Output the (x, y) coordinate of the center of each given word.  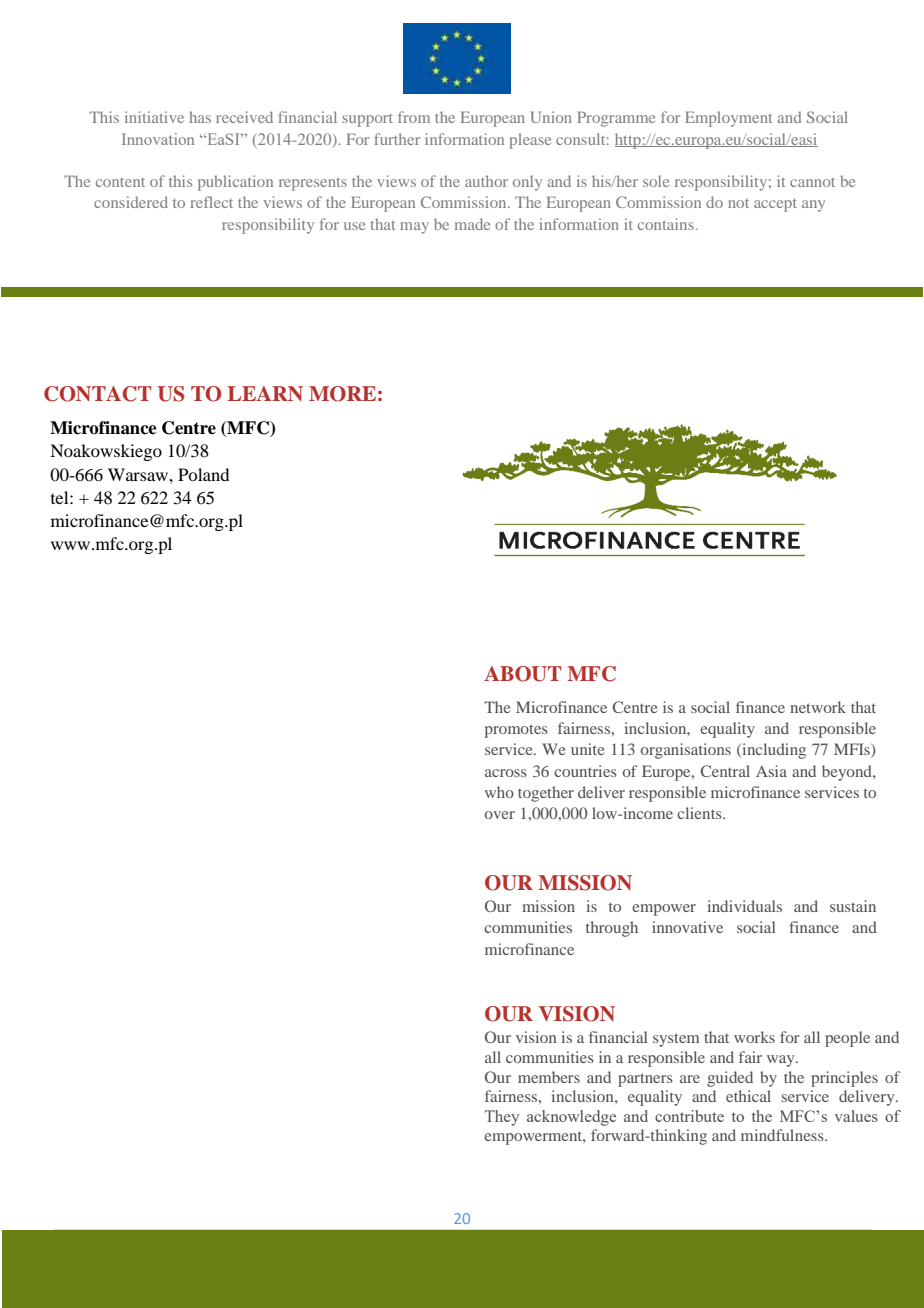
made (472, 224)
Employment (728, 119)
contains (666, 224)
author (486, 181)
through (612, 929)
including (773, 751)
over (500, 815)
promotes (516, 731)
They (502, 1118)
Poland (203, 474)
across (506, 773)
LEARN (265, 393)
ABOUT (522, 674)
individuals (745, 906)
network (818, 707)
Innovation (158, 139)
